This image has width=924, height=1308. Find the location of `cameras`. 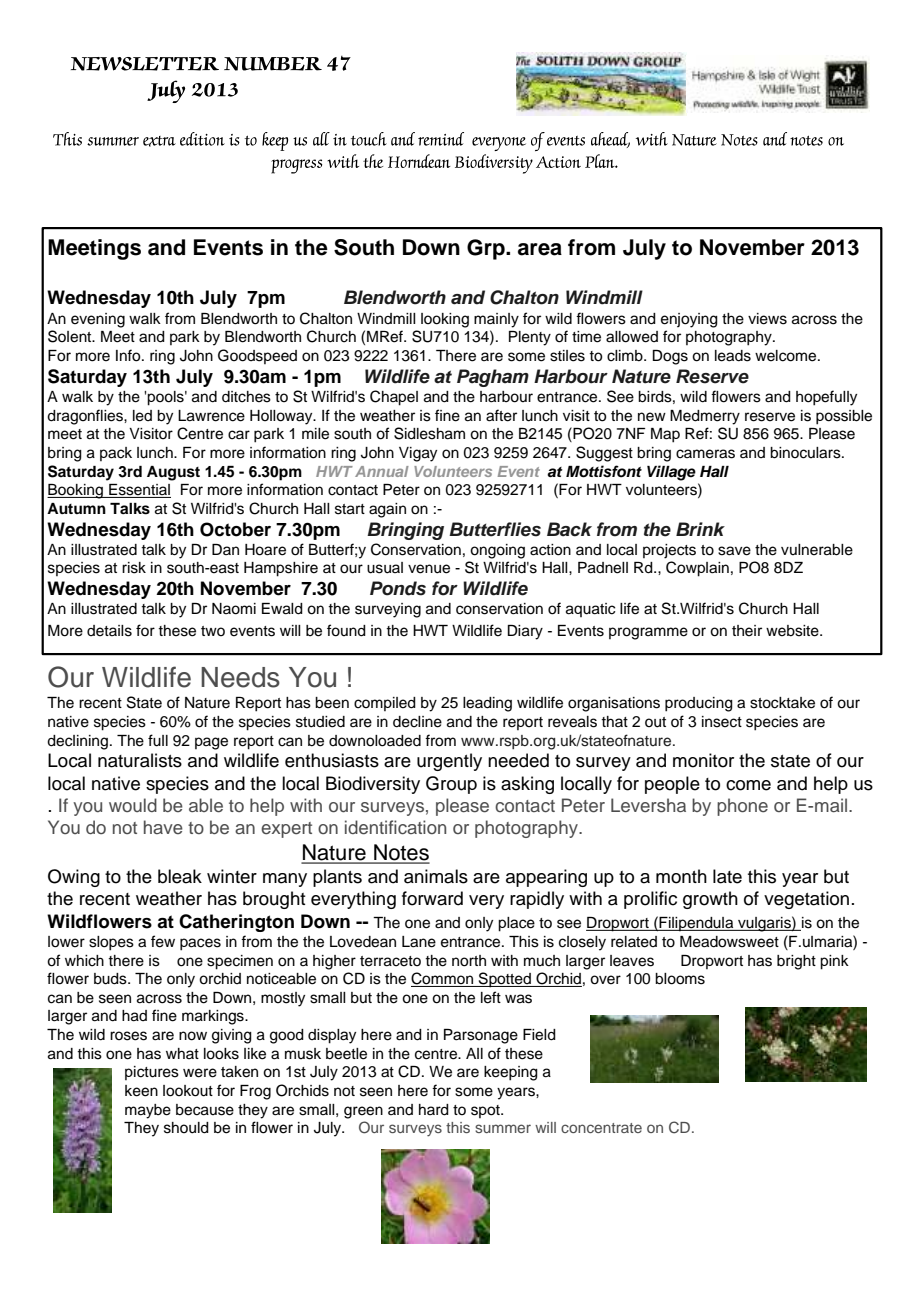

cameras is located at coordinates (705, 454).
